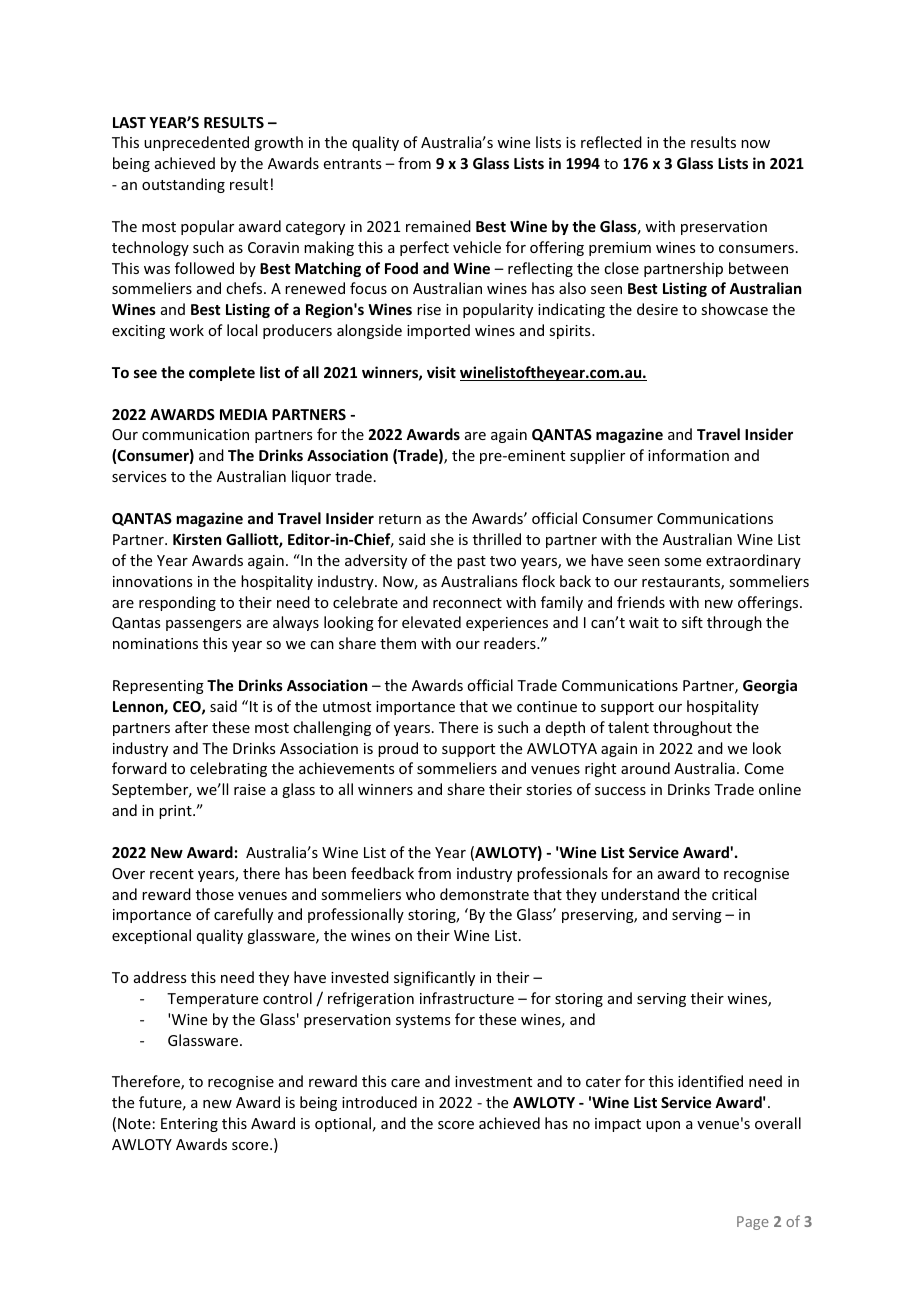 The height and width of the screenshot is (1308, 924). What do you see at coordinates (431, 622) in the screenshot?
I see `elevated` at bounding box center [431, 622].
